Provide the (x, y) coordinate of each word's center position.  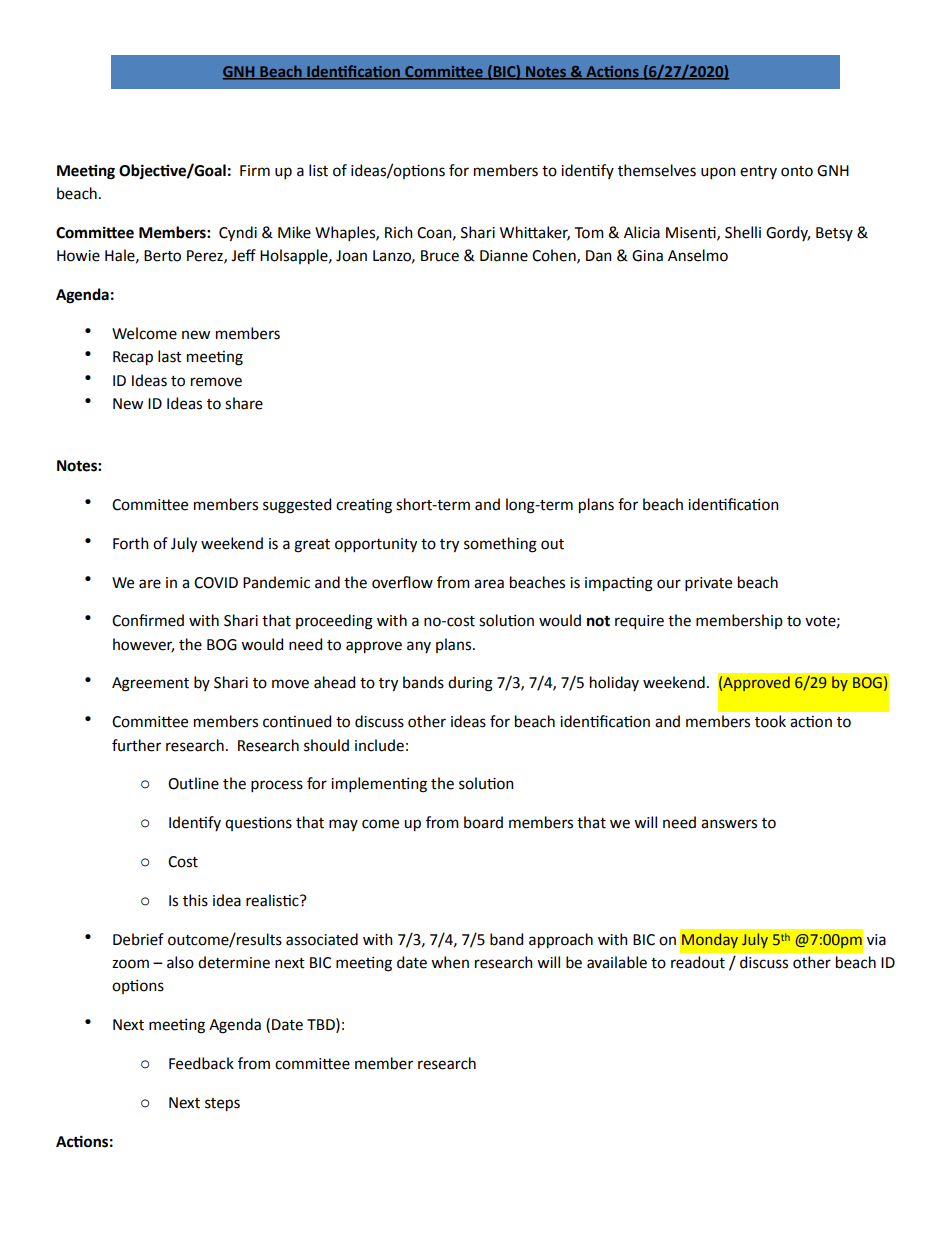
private (708, 584)
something (500, 545)
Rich (399, 232)
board (483, 822)
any (419, 647)
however (143, 645)
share (244, 403)
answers (729, 824)
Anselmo (698, 255)
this (195, 900)
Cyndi (238, 234)
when (450, 962)
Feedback (201, 1063)
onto (797, 171)
